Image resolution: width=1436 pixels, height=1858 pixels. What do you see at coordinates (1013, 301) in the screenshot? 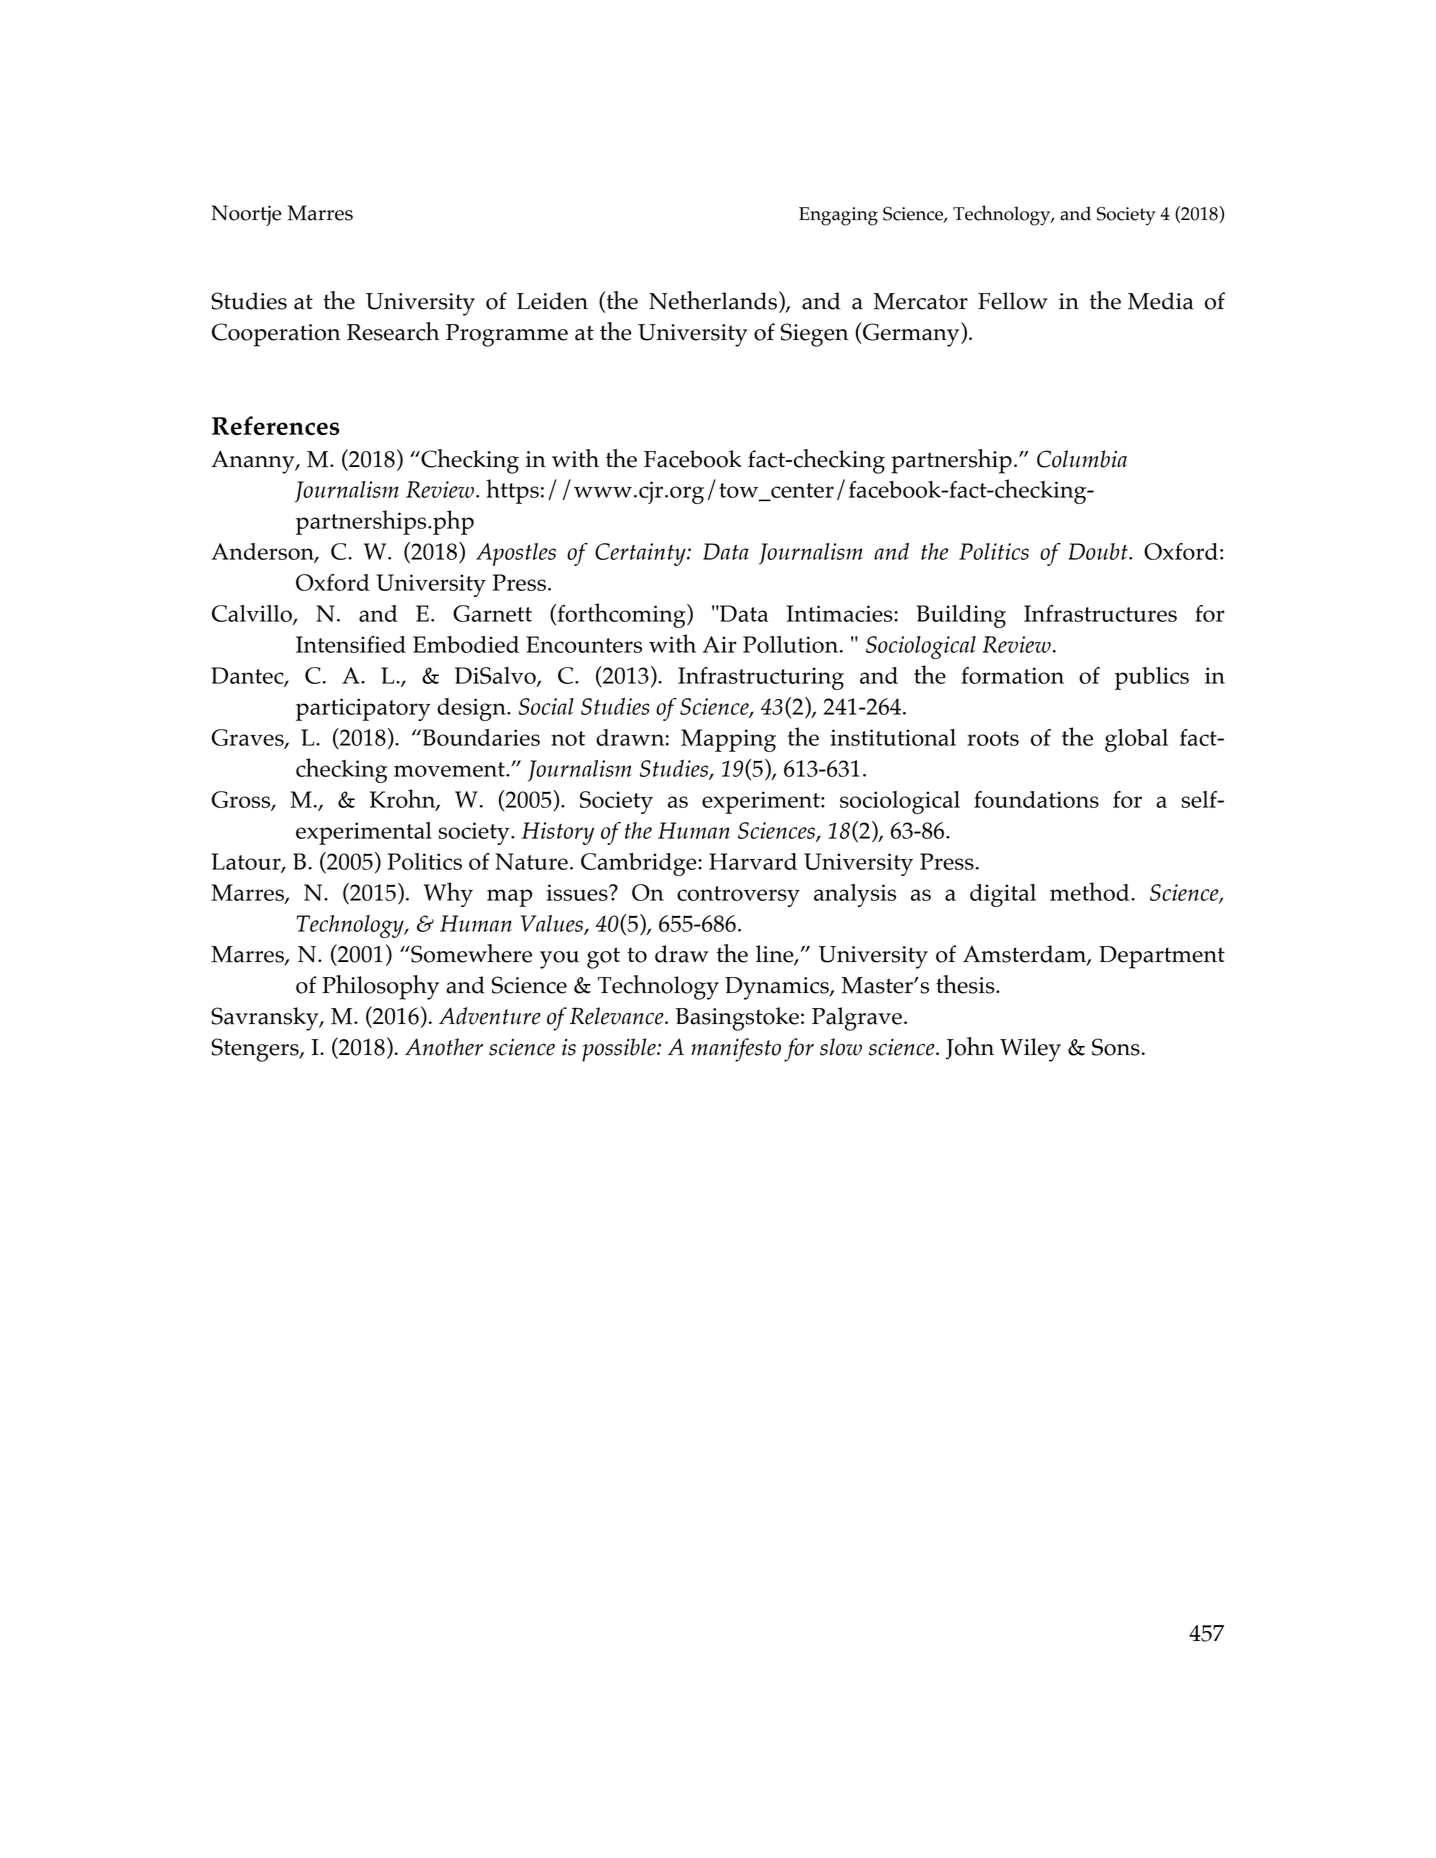
I see `Fellow` at bounding box center [1013, 301].
